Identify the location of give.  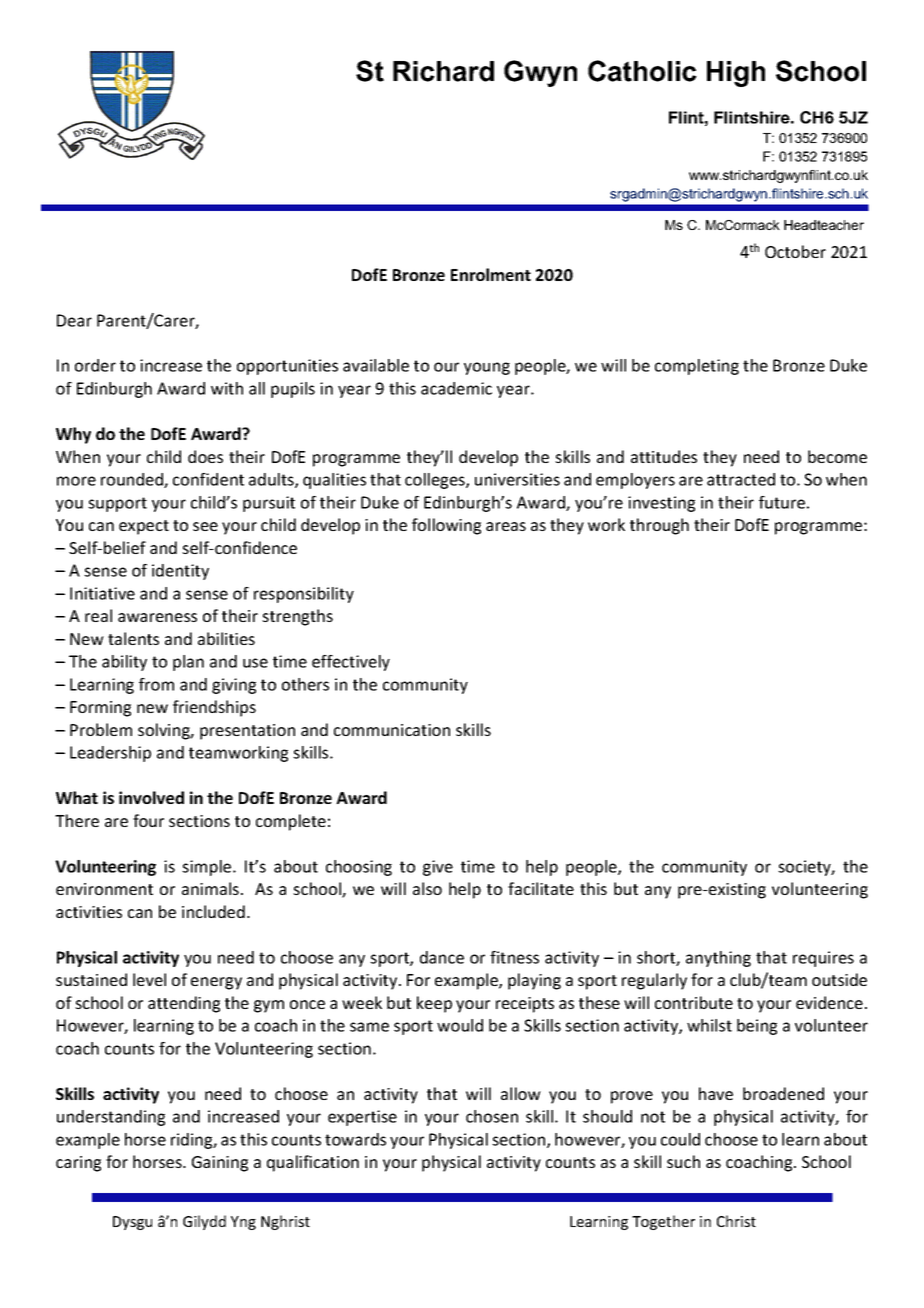
(438, 868).
